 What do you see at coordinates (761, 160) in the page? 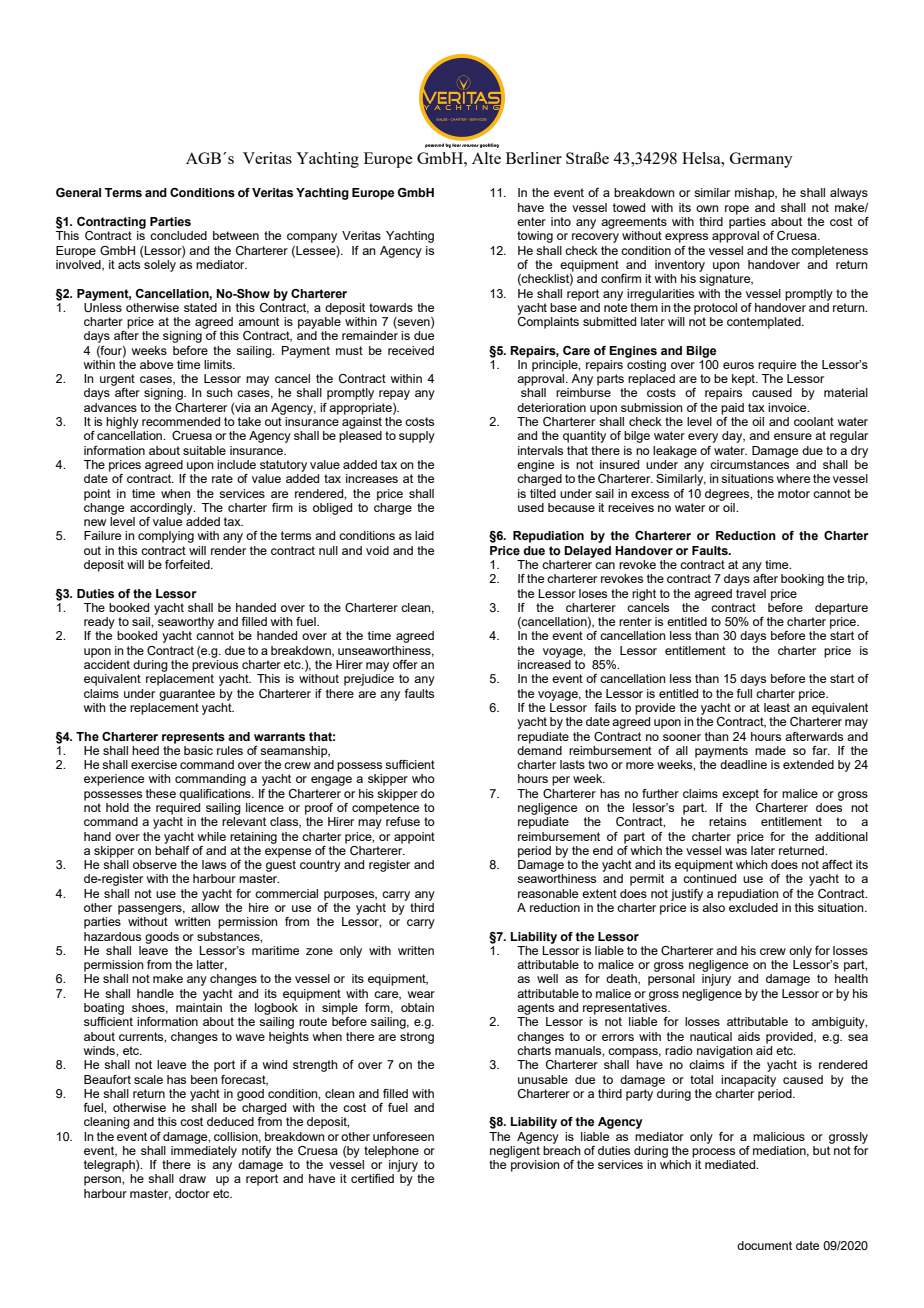
I see `Germany` at bounding box center [761, 160].
